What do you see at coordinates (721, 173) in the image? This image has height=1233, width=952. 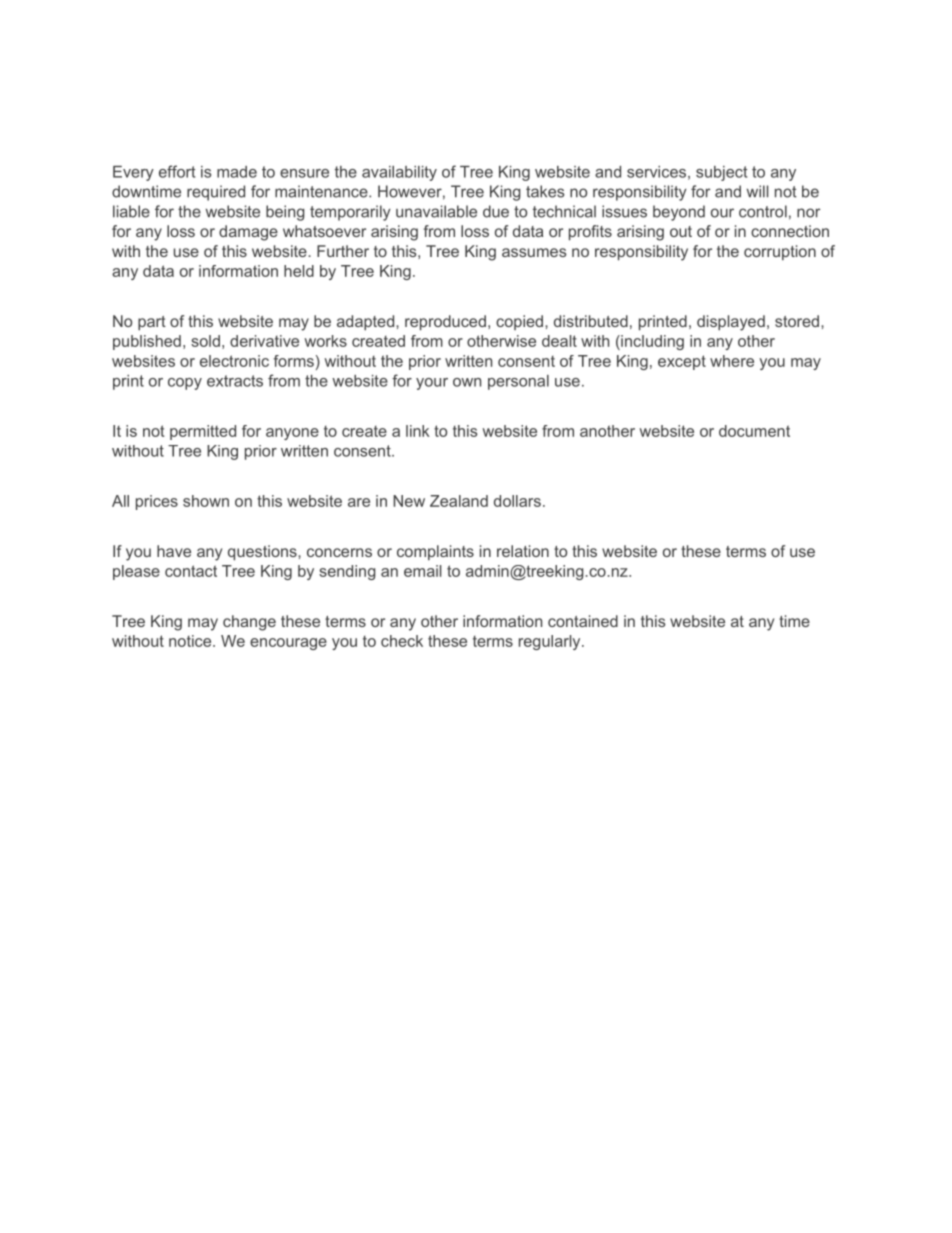 I see `subject` at bounding box center [721, 173].
